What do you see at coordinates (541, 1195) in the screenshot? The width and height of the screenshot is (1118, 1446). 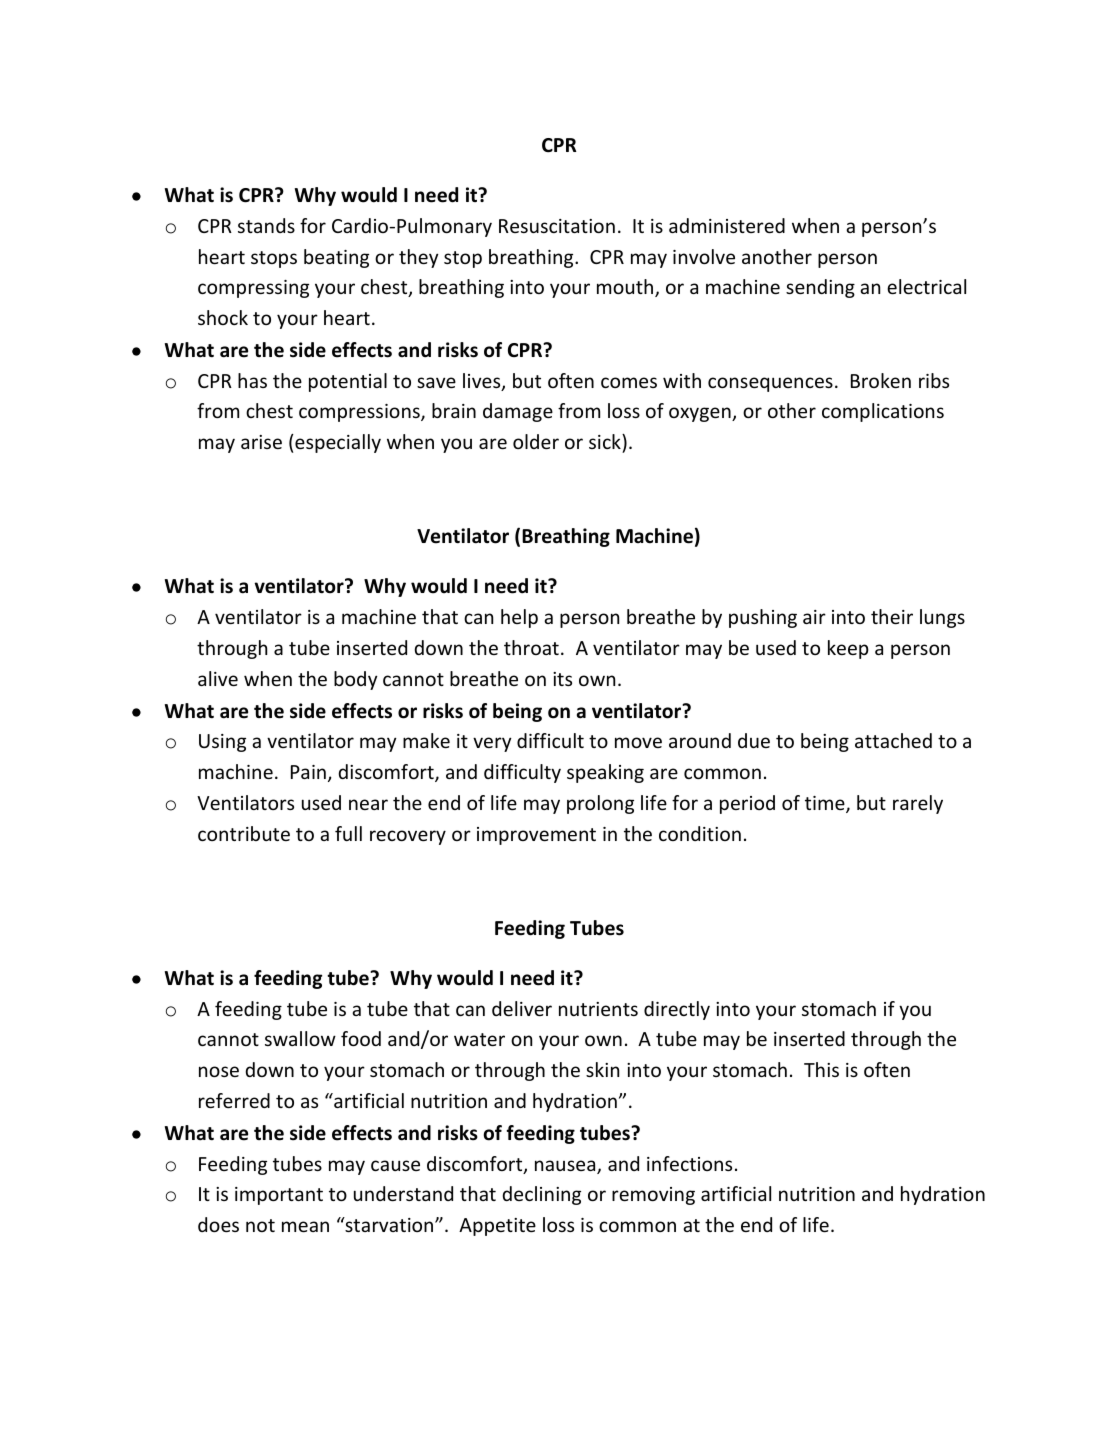 I see `declining` at bounding box center [541, 1195].
